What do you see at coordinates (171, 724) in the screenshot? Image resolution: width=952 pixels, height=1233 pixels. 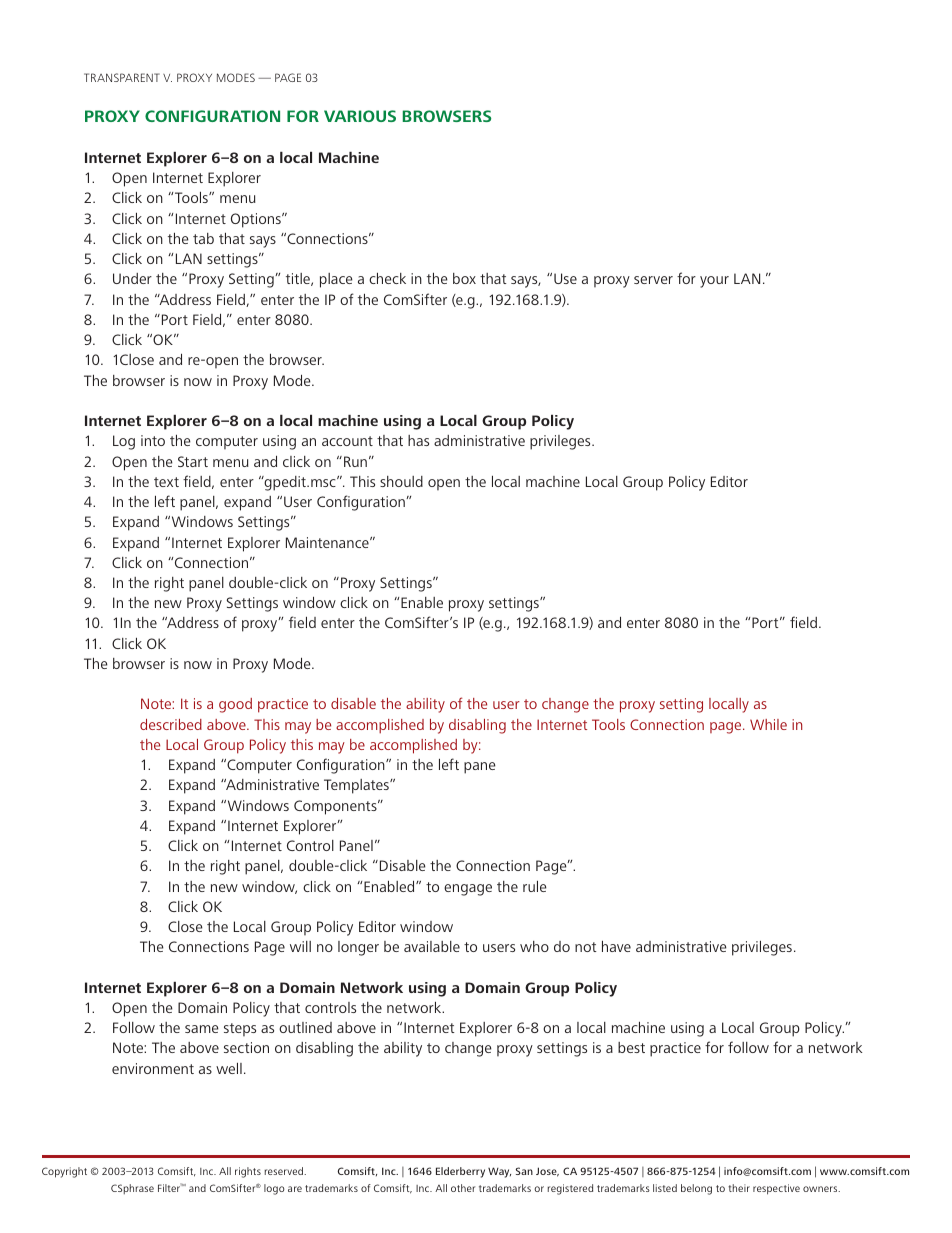 I see `described` at bounding box center [171, 724].
